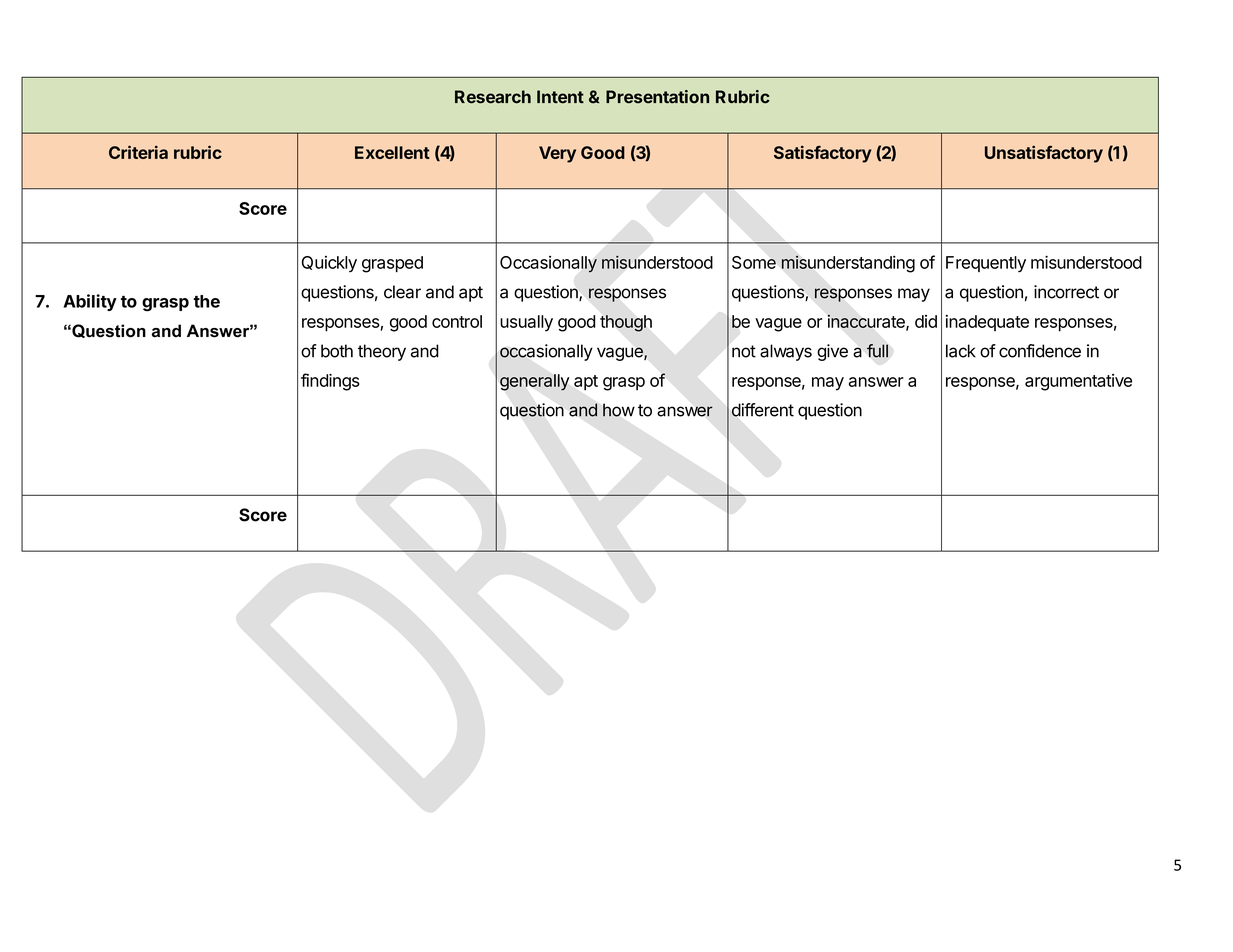  Describe the element at coordinates (557, 154) in the image. I see `Very` at that location.
